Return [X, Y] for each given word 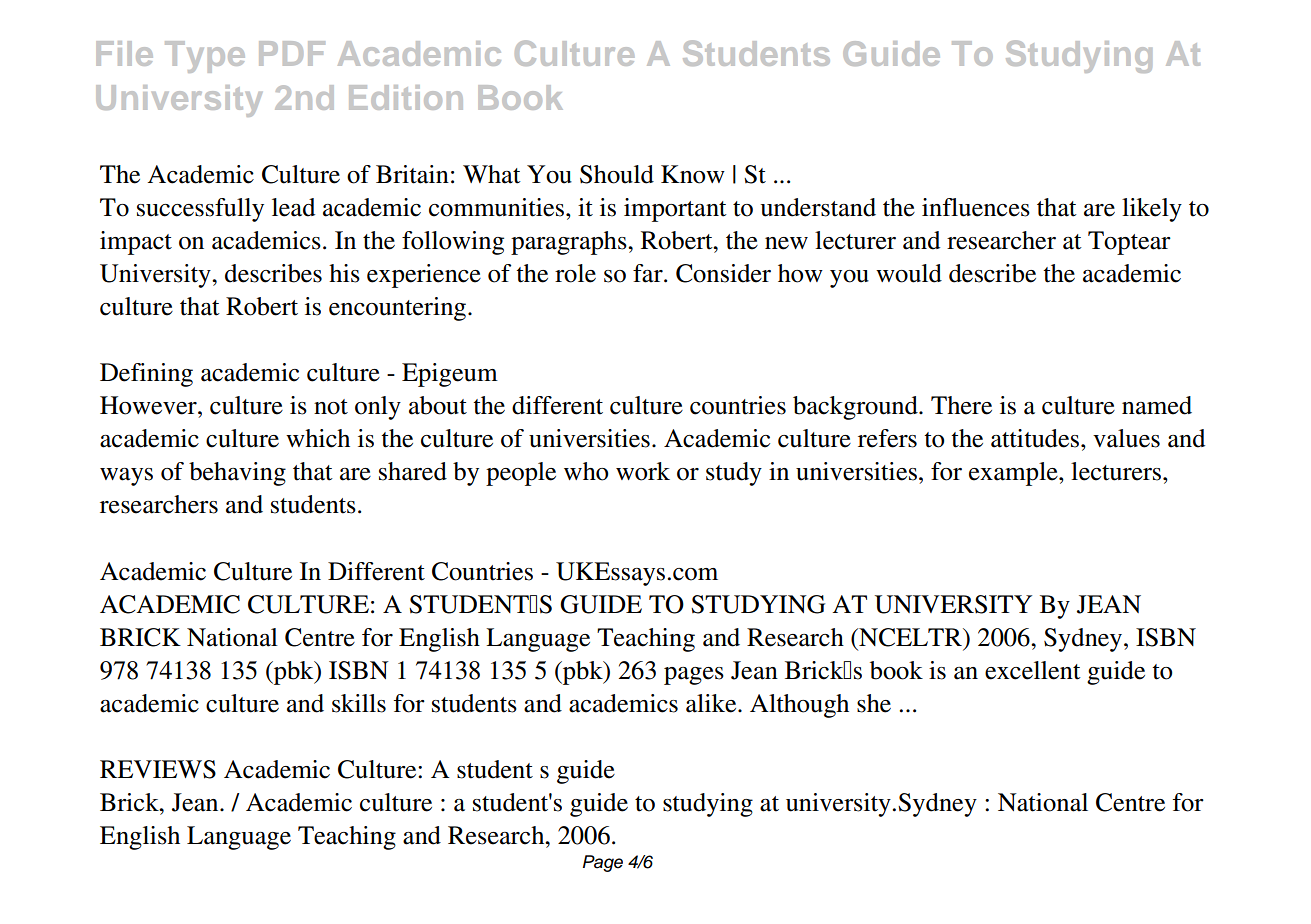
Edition [406, 97]
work [643, 471]
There [961, 405]
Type [205, 57]
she [874, 703]
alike [712, 703]
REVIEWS [158, 769]
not [331, 407]
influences [976, 207]
